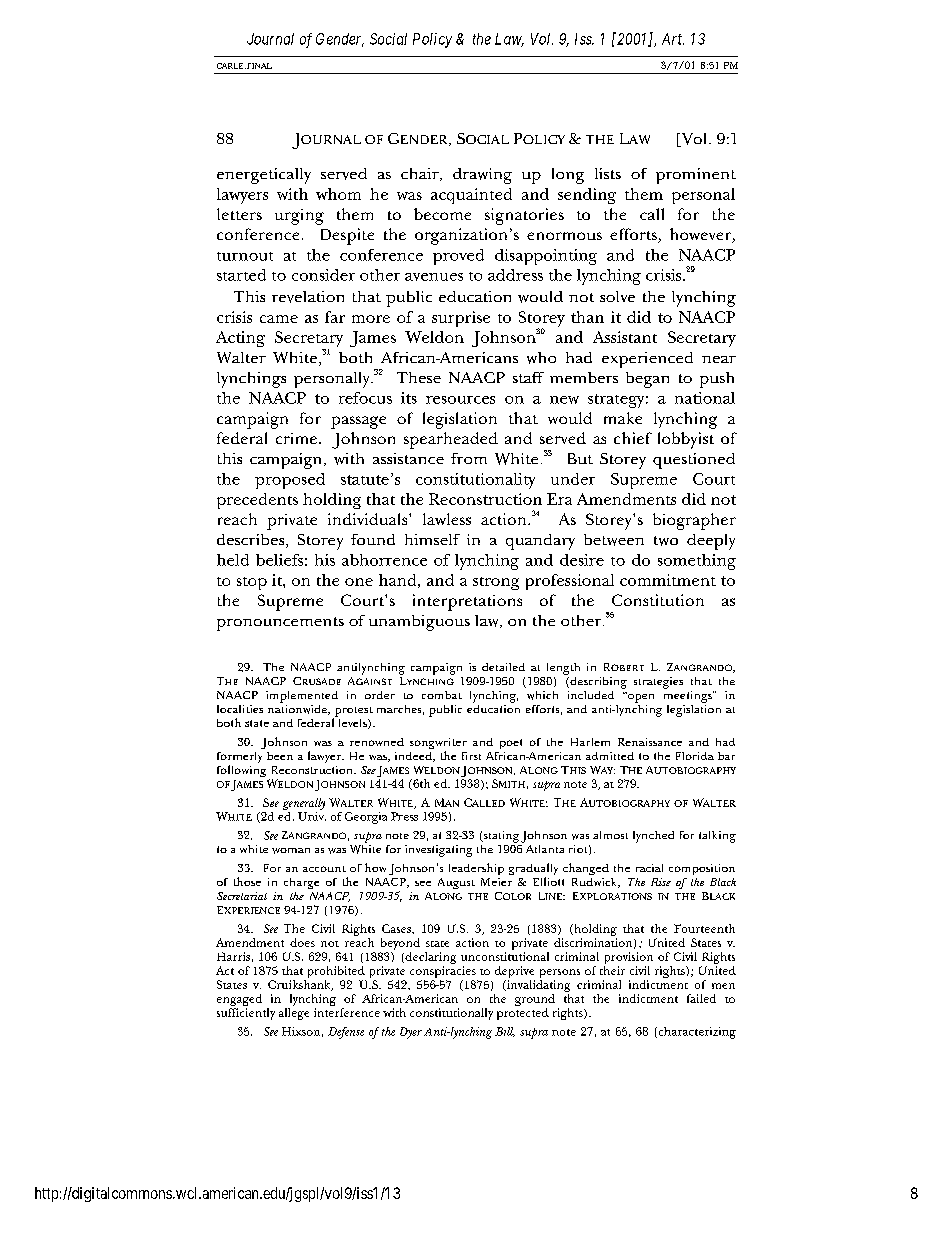 The height and width of the page is (1233, 952). What do you see at coordinates (653, 837) in the page?
I see `lynched` at bounding box center [653, 837].
